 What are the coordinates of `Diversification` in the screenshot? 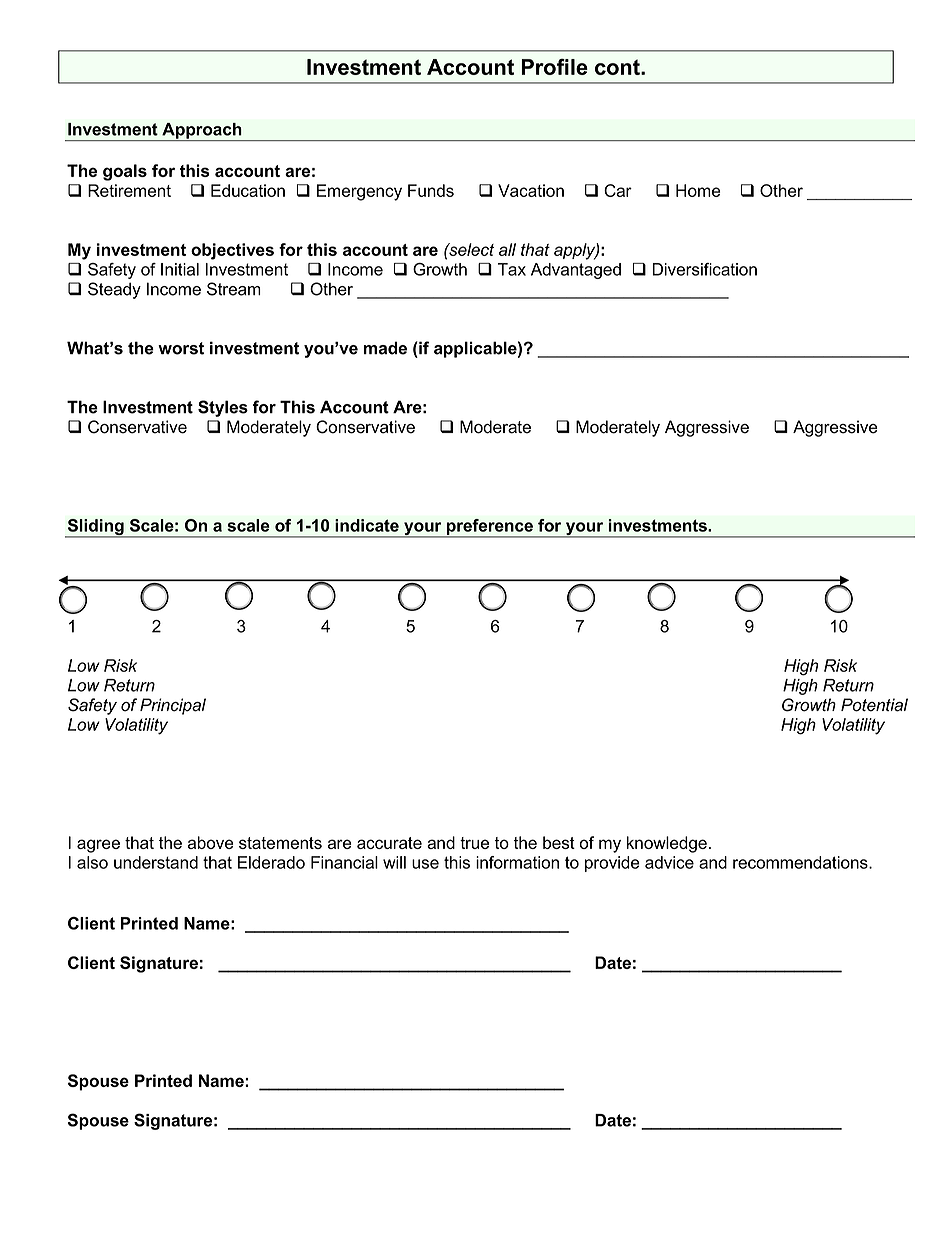 It's located at (704, 269).
